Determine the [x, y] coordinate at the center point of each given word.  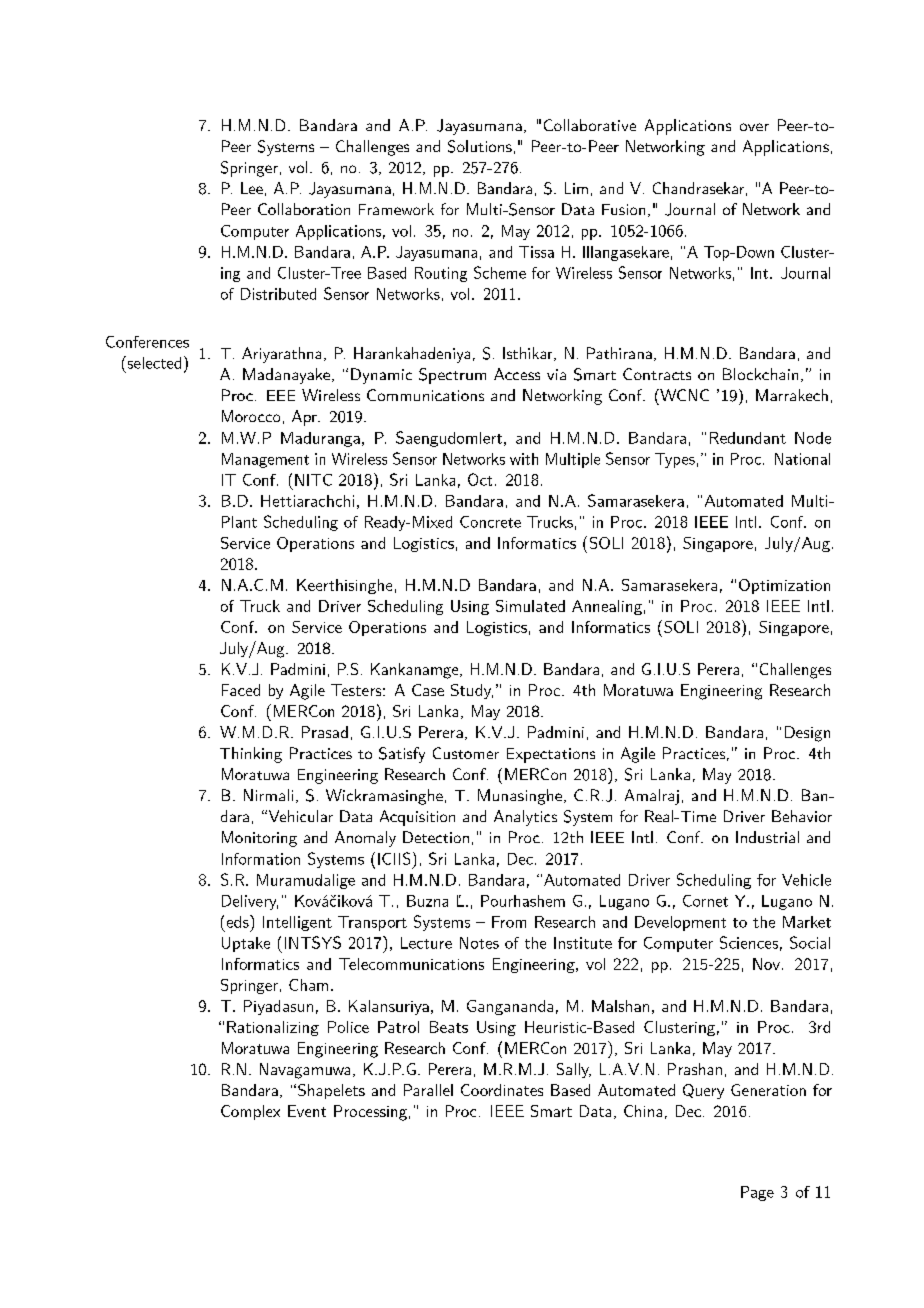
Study [472, 691]
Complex [250, 1112]
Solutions [480, 146]
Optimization [784, 586]
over [754, 127]
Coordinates [502, 1090]
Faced [241, 690]
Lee [252, 188]
